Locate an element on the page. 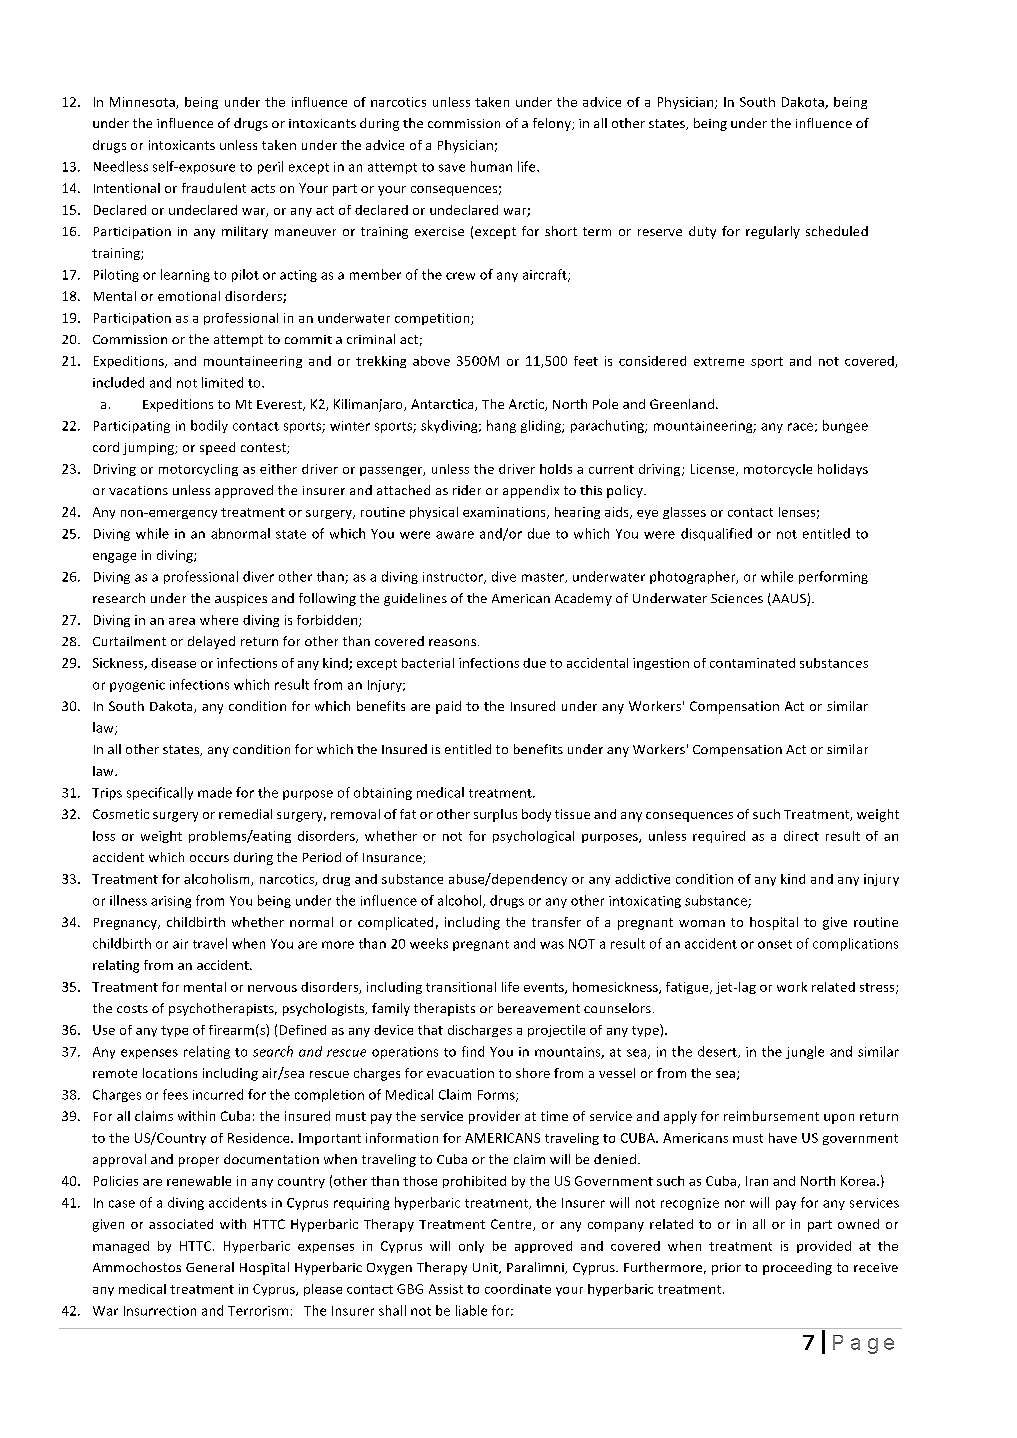  bodily is located at coordinates (209, 426).
